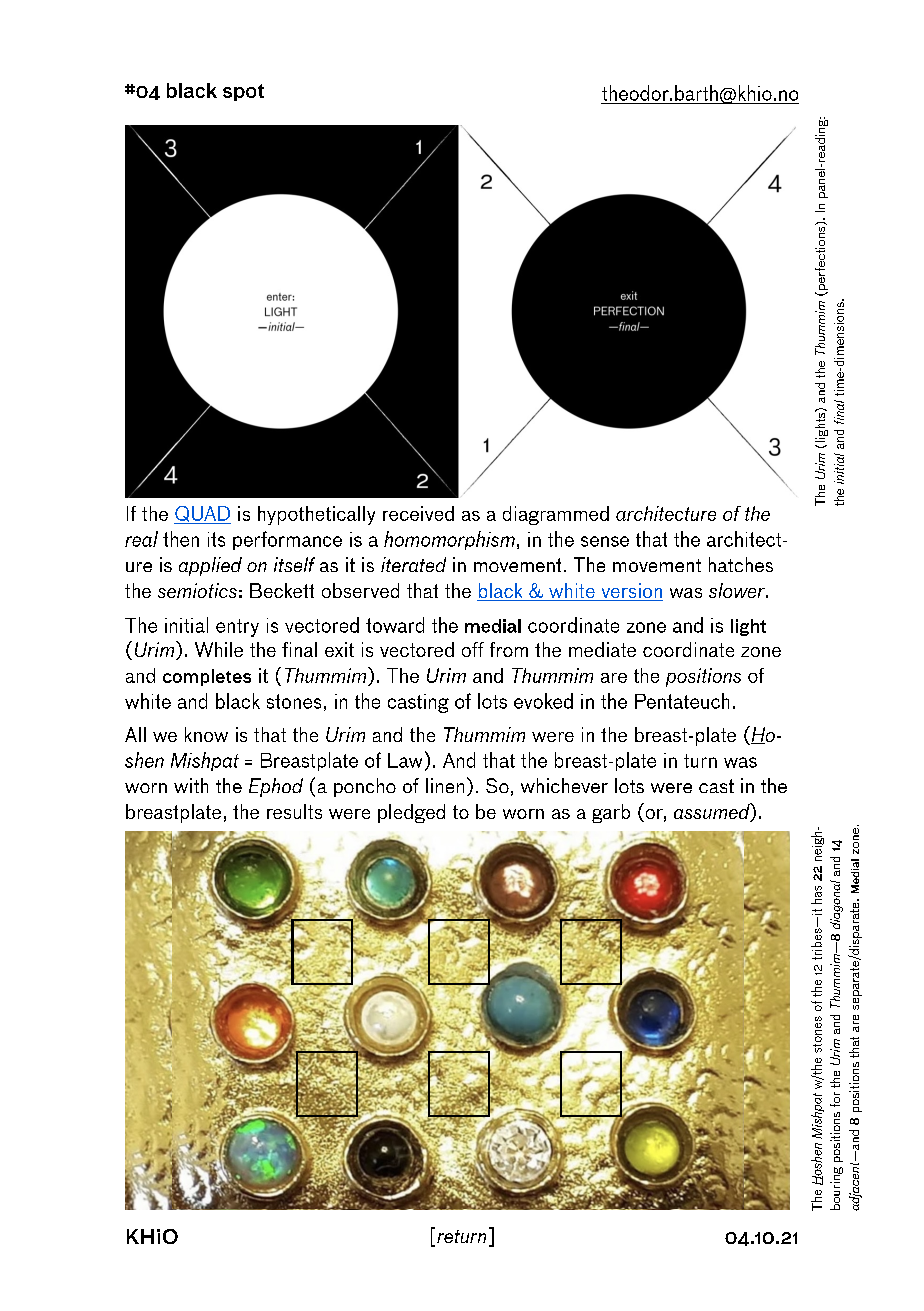 The image size is (924, 1311). I want to click on with, so click(191, 785).
